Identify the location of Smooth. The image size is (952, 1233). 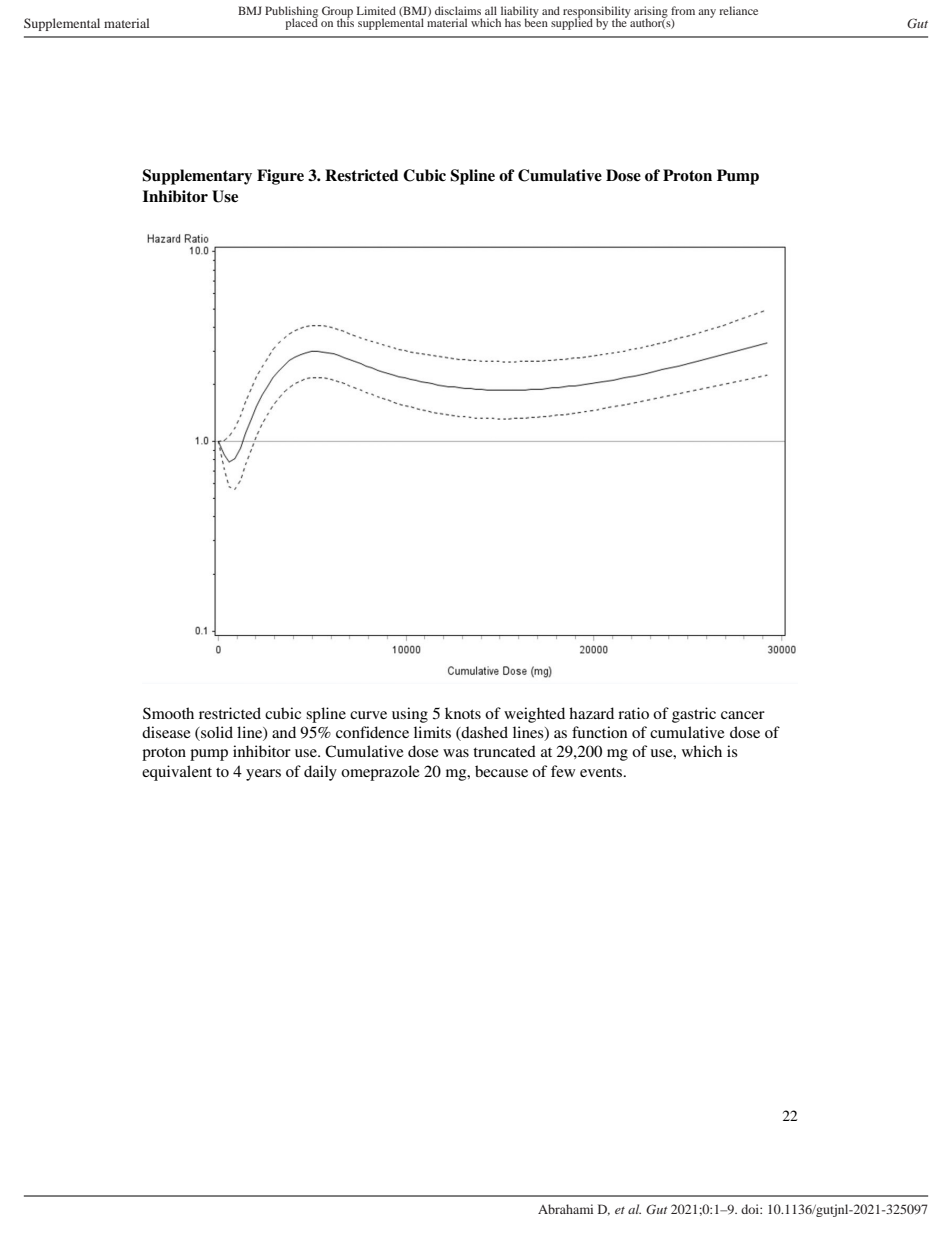
(168, 713).
